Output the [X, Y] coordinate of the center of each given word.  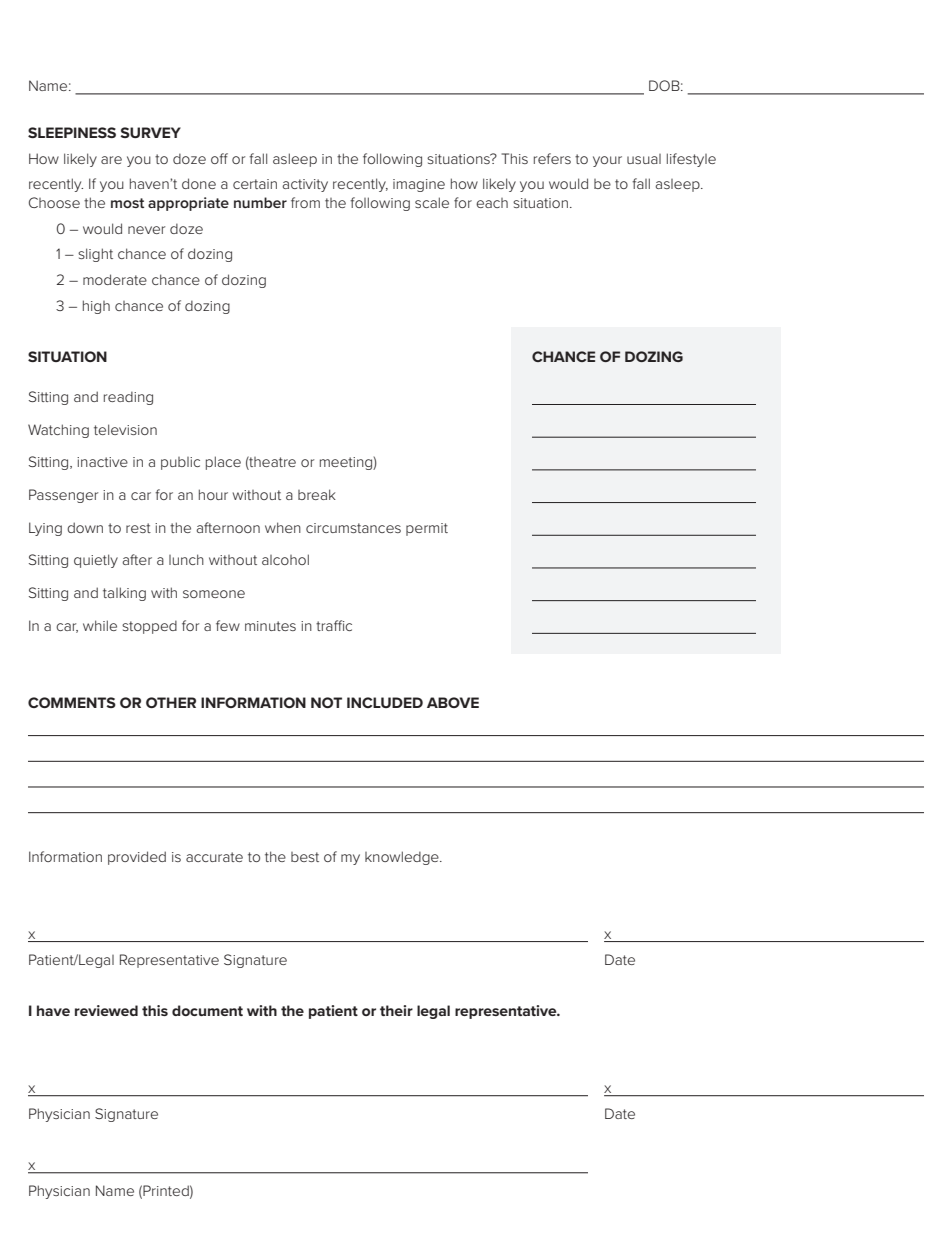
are [111, 160]
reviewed [106, 1010]
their [396, 1010]
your [607, 161]
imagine [419, 185]
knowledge [403, 858]
